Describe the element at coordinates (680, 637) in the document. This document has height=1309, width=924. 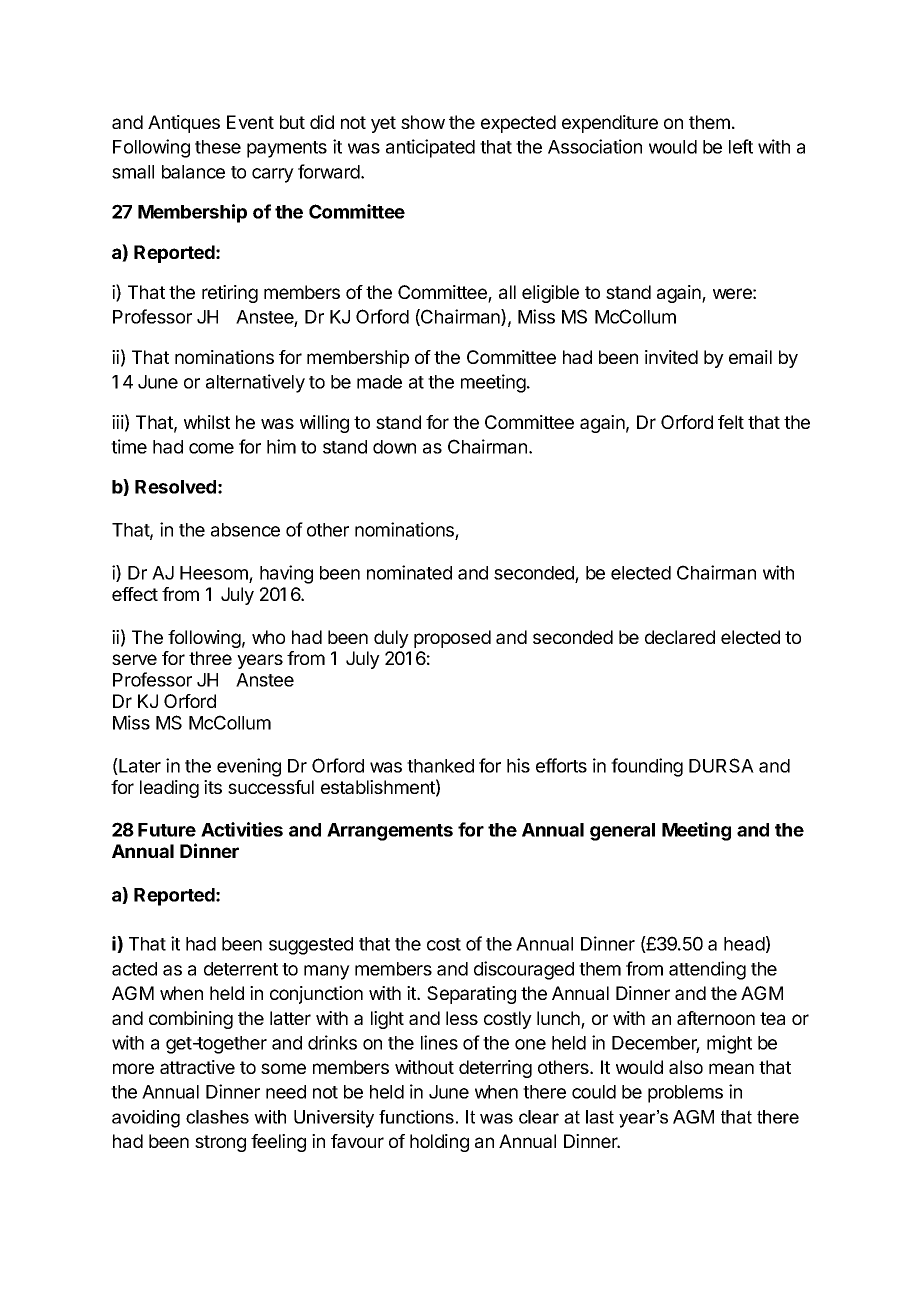
I see `declared` at that location.
